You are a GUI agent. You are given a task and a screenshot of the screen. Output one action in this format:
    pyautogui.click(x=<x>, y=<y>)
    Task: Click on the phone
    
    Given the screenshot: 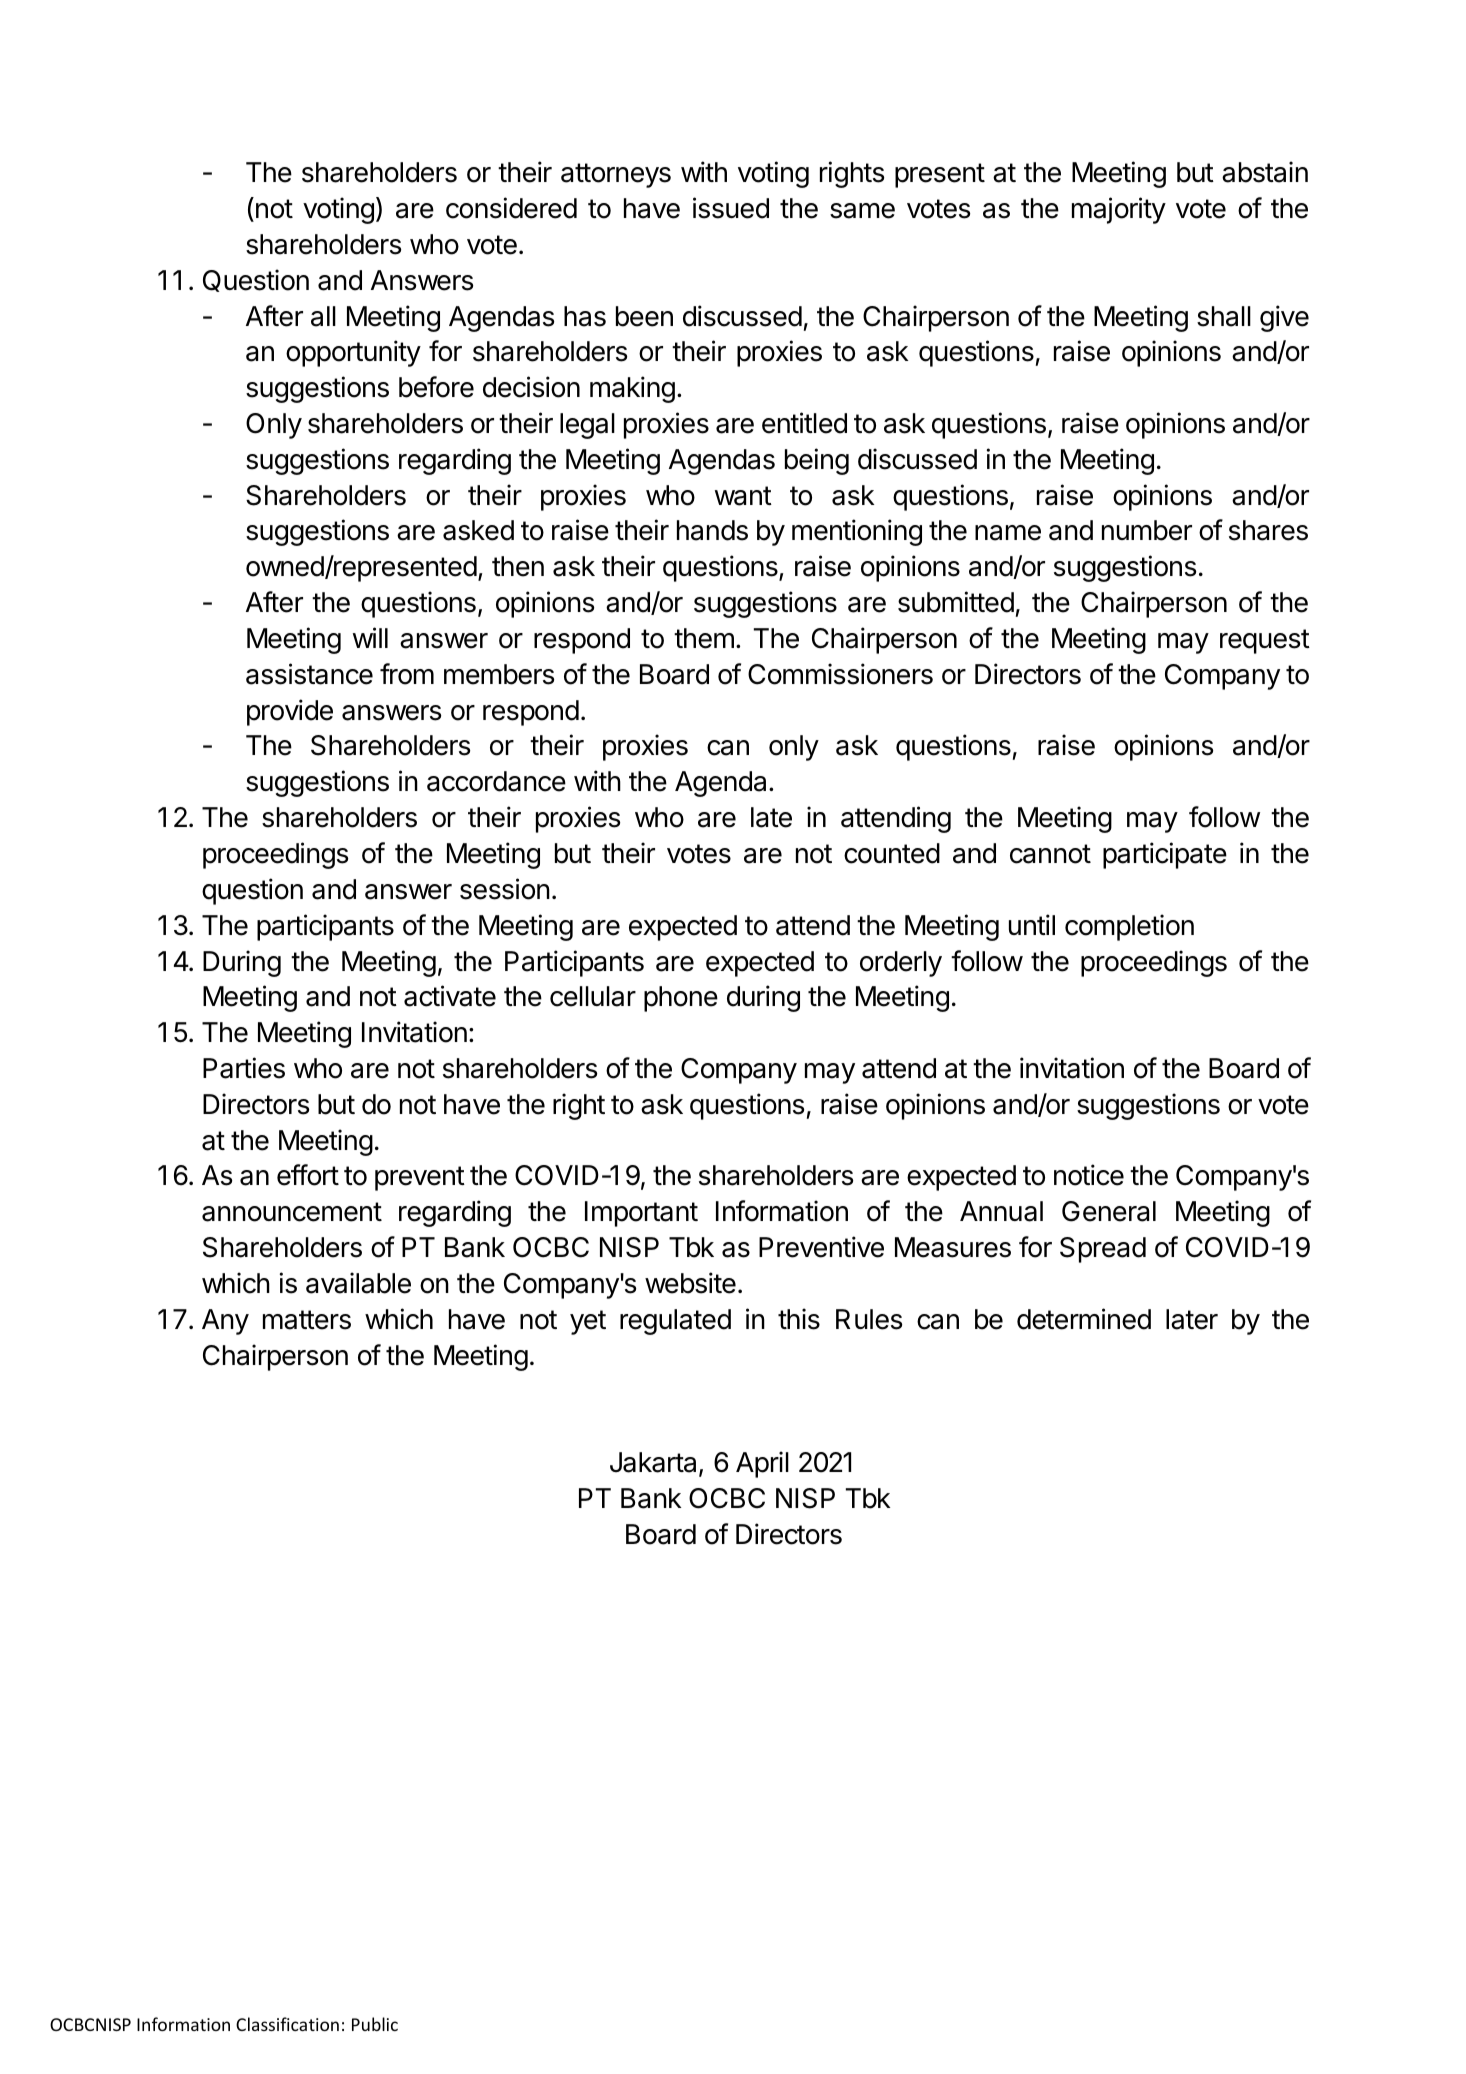 What is the action you would take?
    pyautogui.click(x=681, y=999)
